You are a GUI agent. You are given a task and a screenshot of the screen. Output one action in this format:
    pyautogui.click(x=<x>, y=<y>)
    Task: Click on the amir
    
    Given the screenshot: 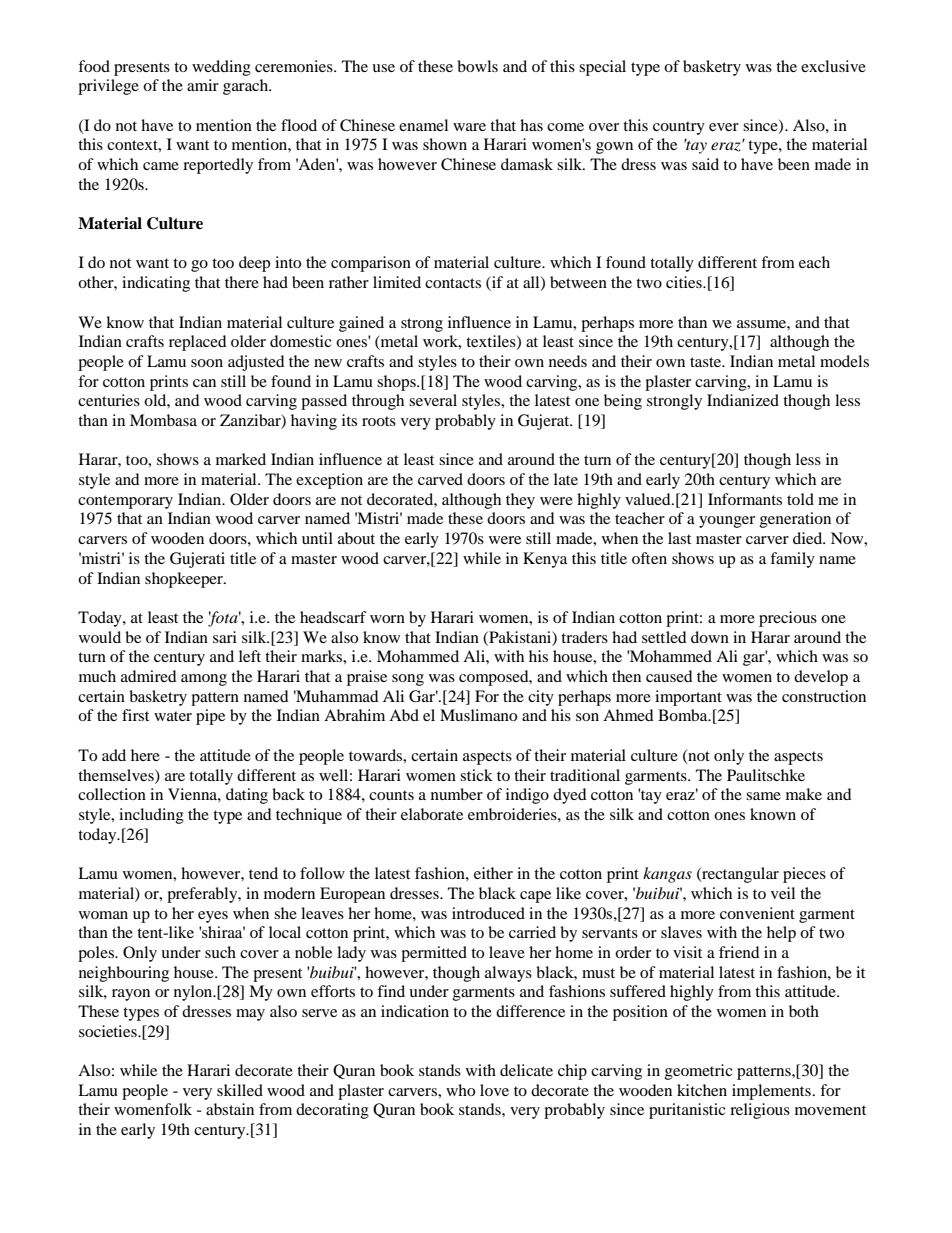 What is the action you would take?
    pyautogui.click(x=203, y=85)
